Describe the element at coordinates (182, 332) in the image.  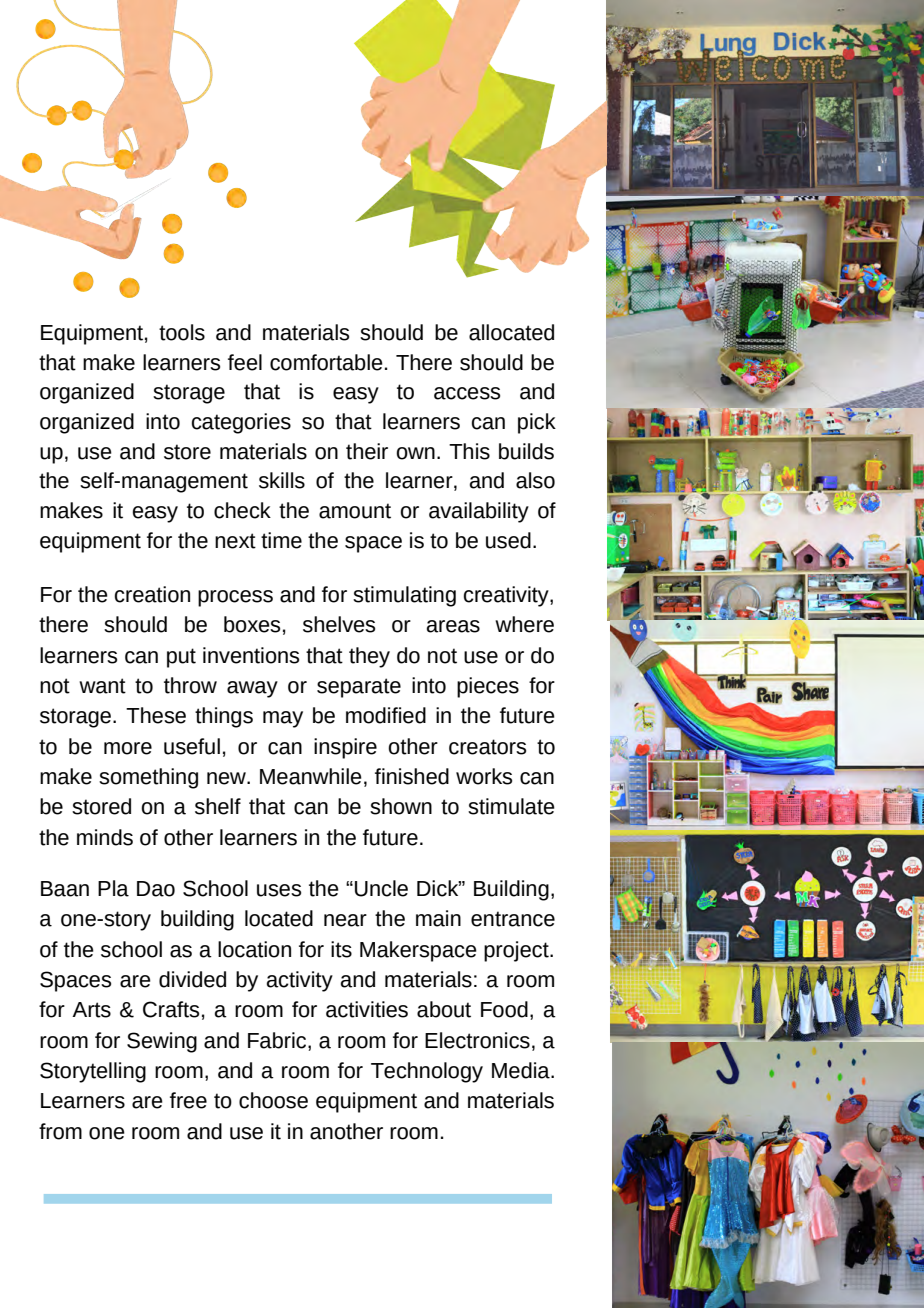
I see `tools` at that location.
